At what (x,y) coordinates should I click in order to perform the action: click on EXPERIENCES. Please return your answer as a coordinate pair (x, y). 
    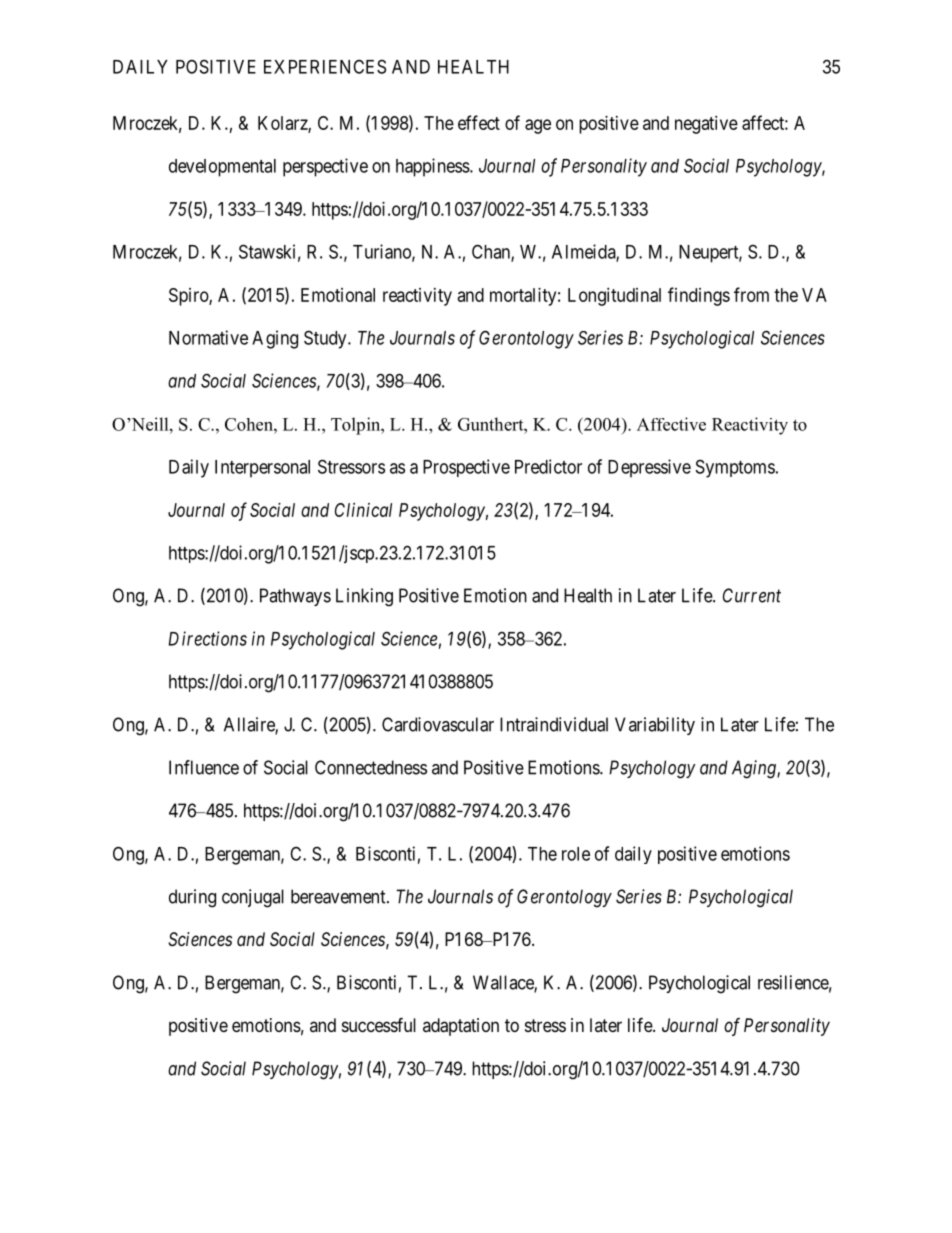
    Looking at the image, I should click on (325, 66).
